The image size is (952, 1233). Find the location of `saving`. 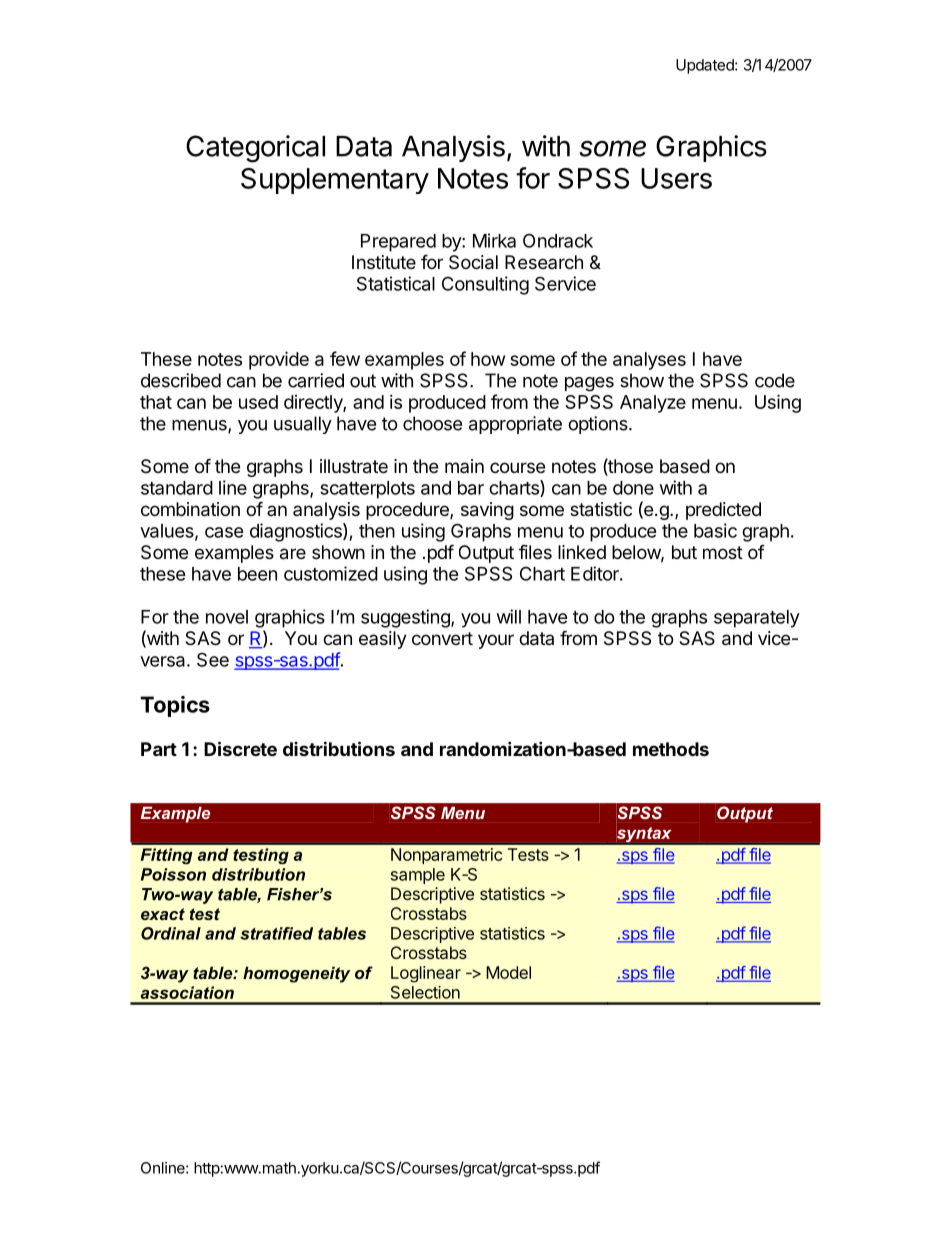

saving is located at coordinates (487, 511).
